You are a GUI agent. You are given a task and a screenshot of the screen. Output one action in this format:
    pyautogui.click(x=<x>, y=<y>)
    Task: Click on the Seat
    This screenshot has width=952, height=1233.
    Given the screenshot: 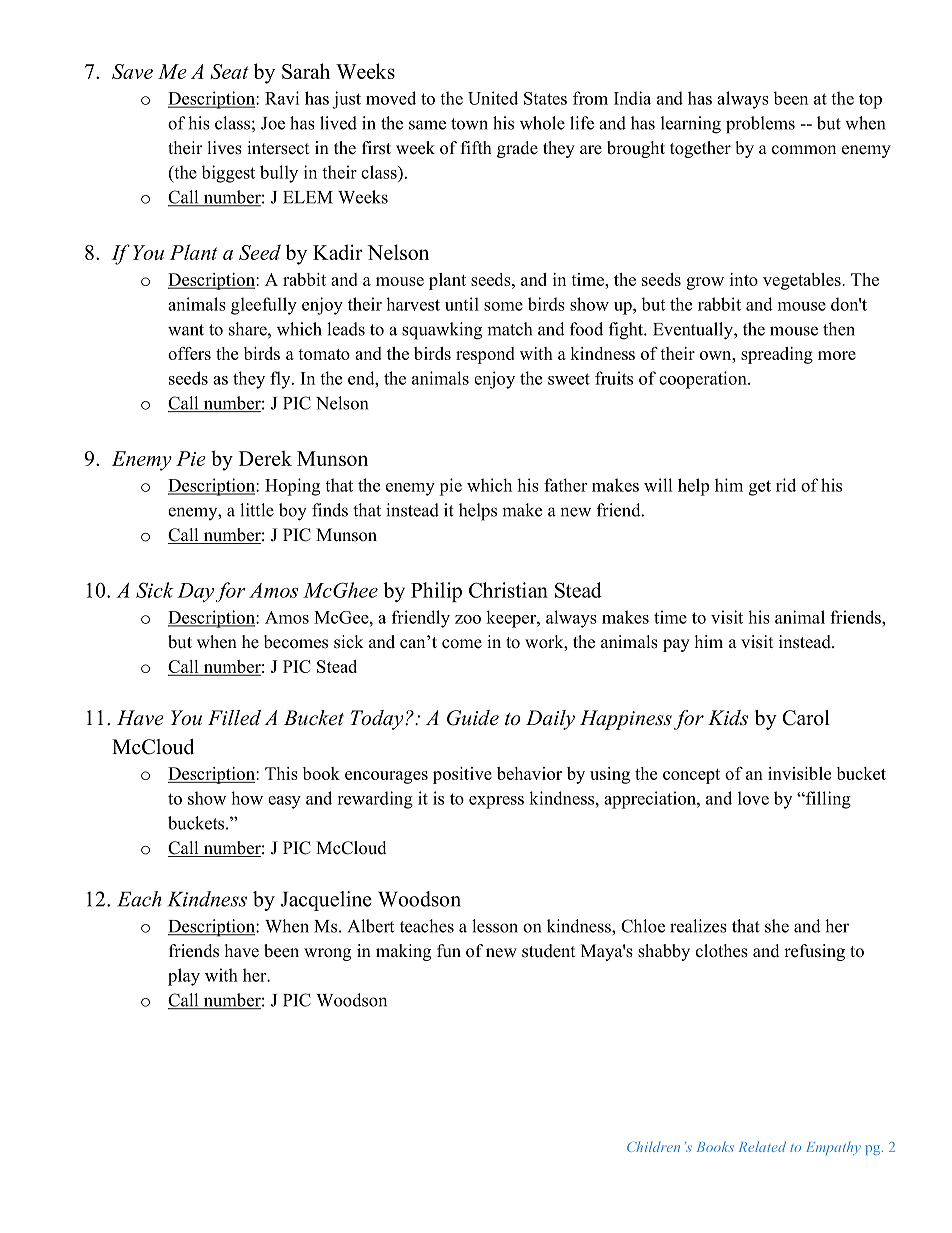 What is the action you would take?
    pyautogui.click(x=229, y=71)
